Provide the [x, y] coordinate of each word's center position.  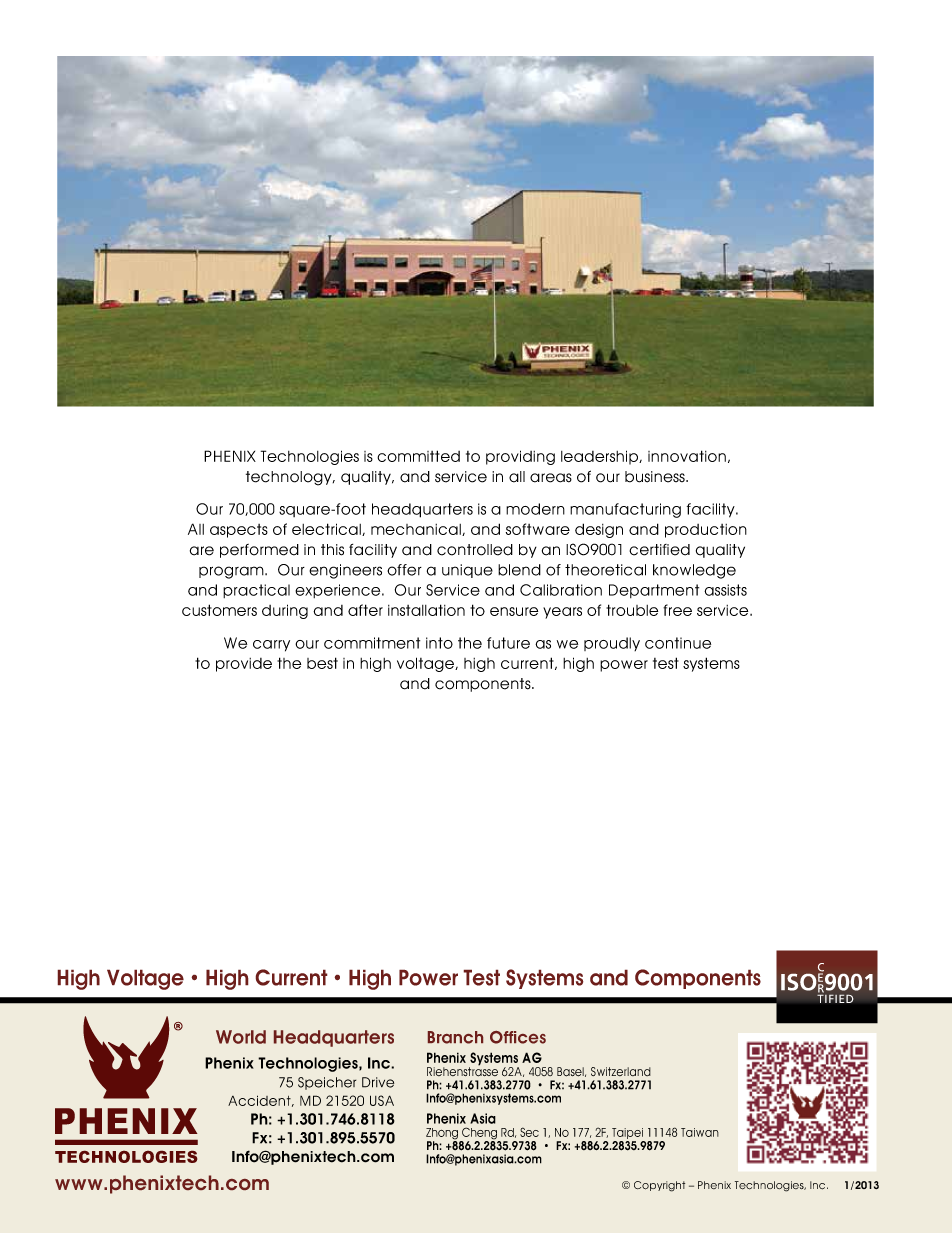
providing [520, 457]
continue [678, 643]
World [241, 1037]
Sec [529, 1132]
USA [382, 1100]
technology [290, 478]
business [656, 477]
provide [244, 665]
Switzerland [621, 1071]
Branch [455, 1037]
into [439, 643]
